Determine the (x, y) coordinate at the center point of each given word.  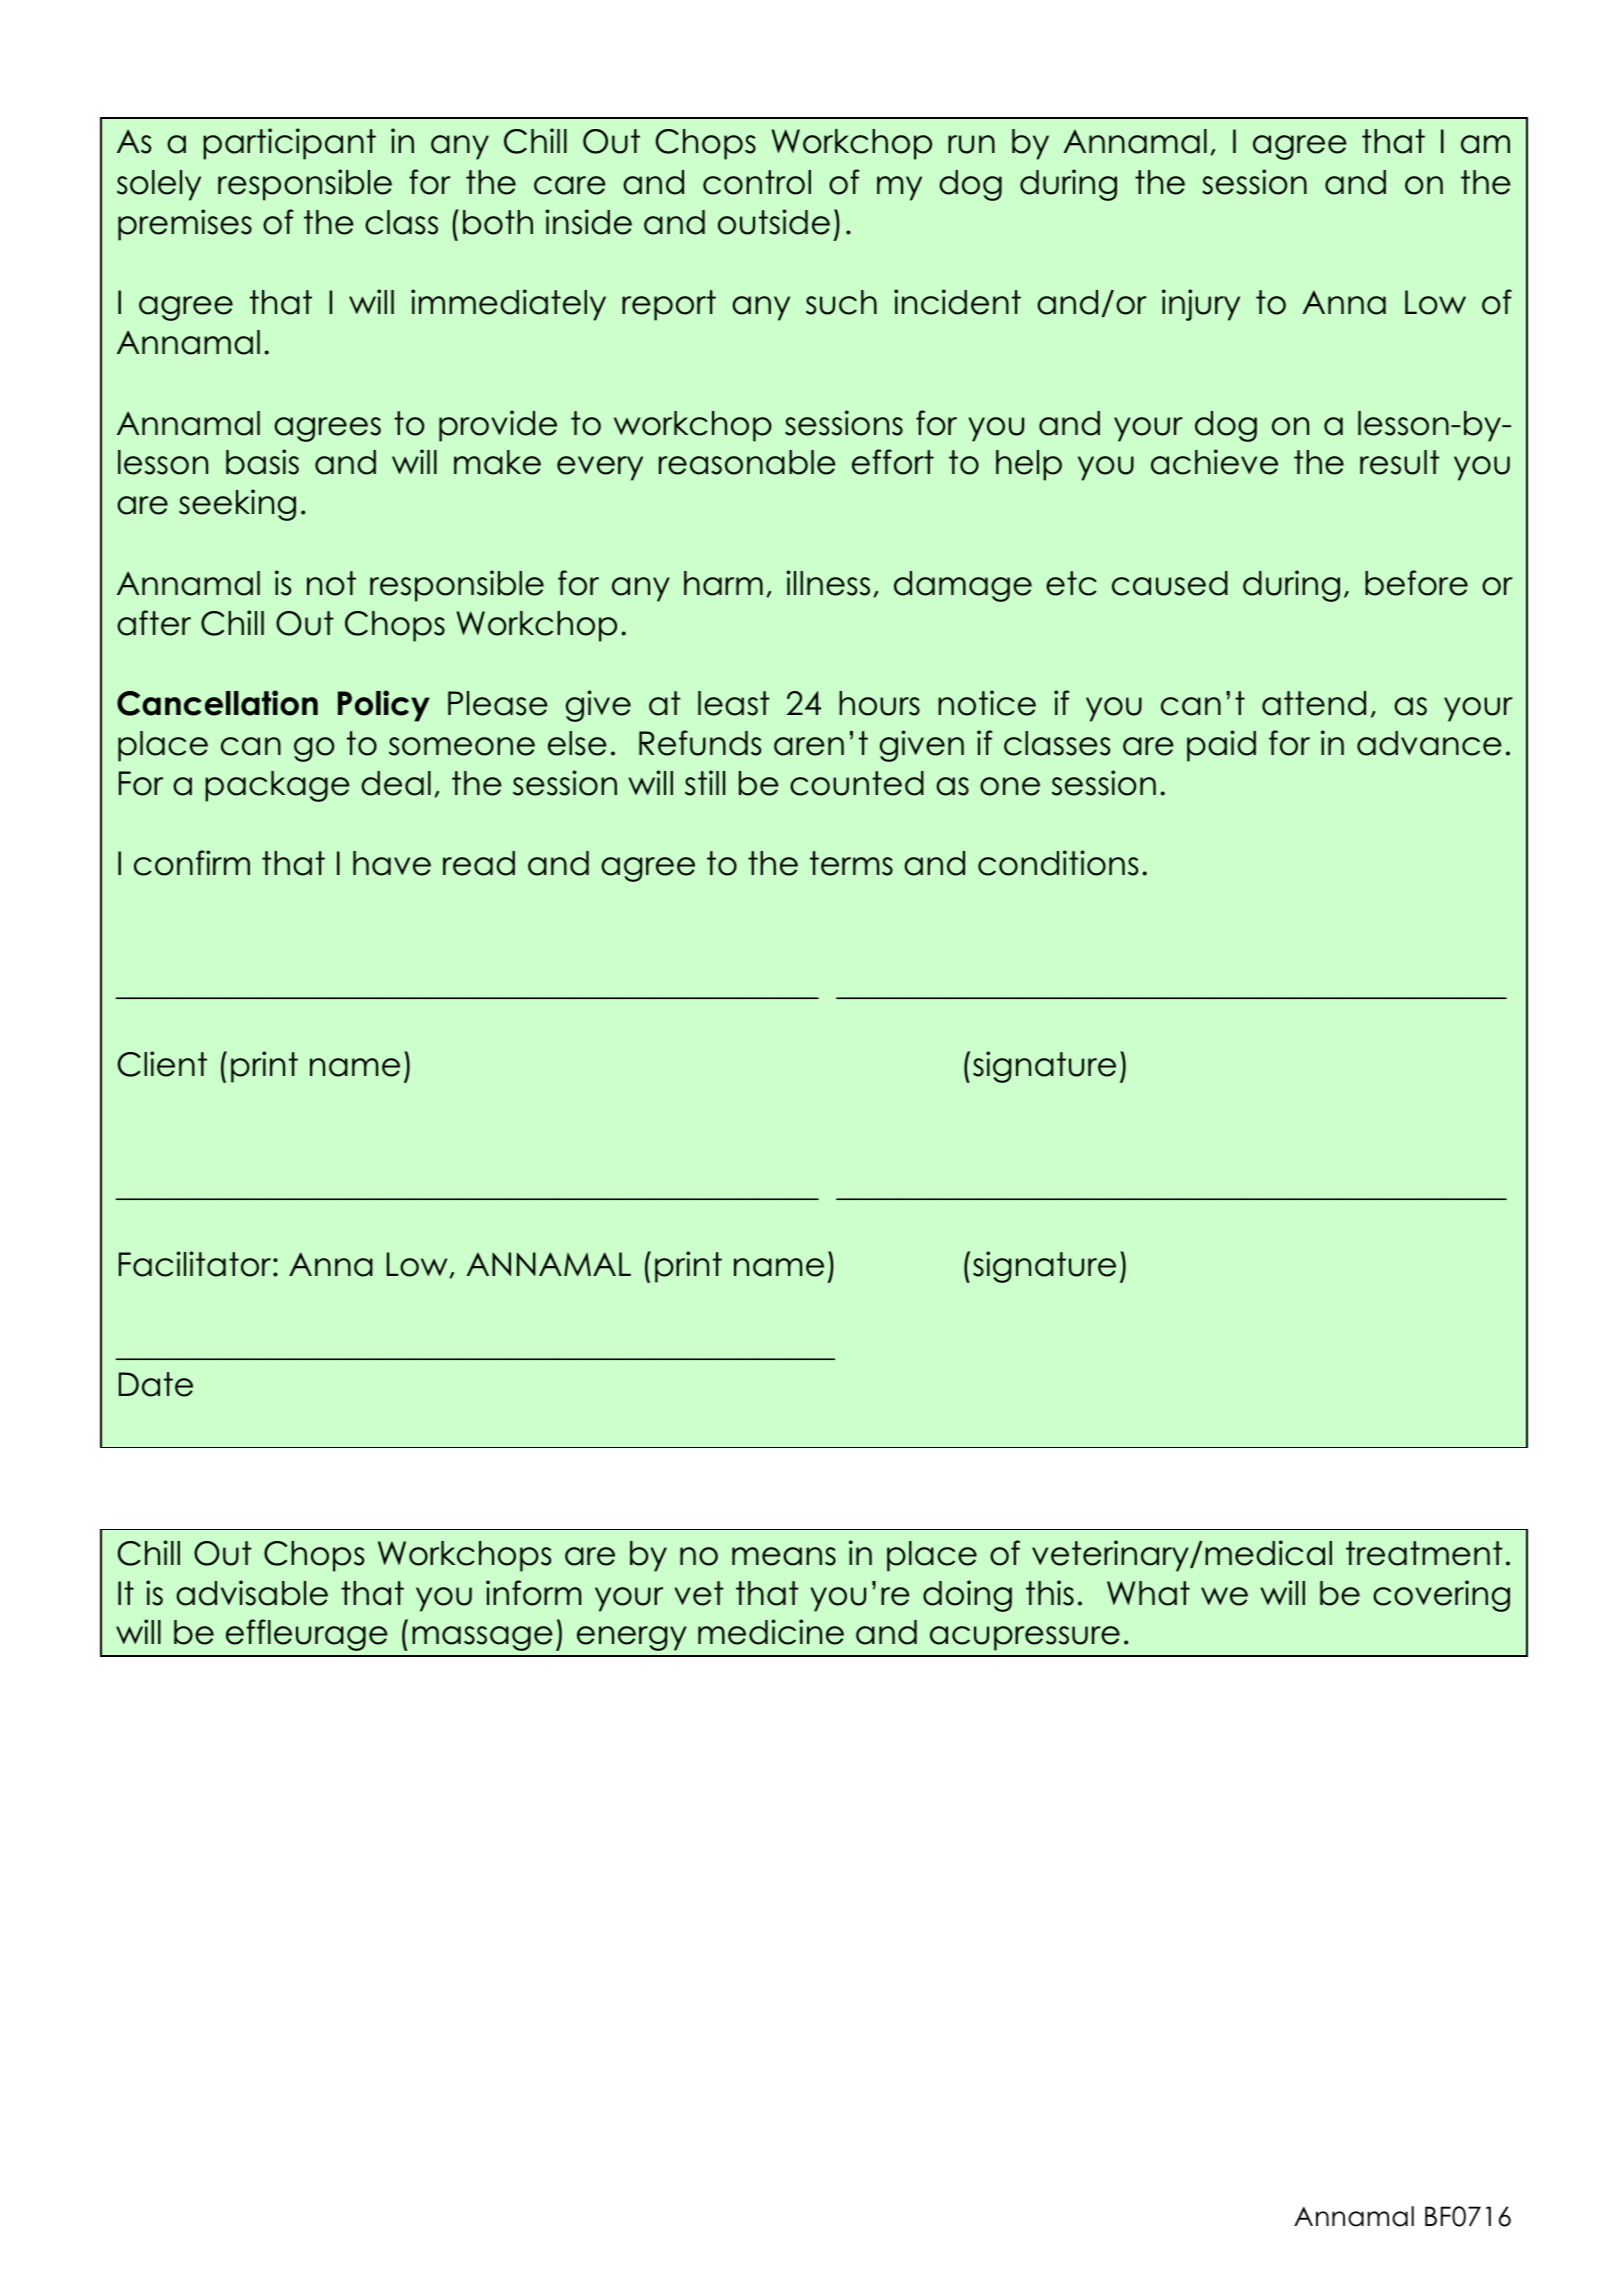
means (784, 1556)
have (392, 863)
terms (851, 863)
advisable (252, 1593)
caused (1170, 583)
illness (828, 583)
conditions (1058, 863)
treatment (1424, 1553)
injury (1201, 305)
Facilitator (196, 1264)
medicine (771, 1632)
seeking (237, 505)
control (757, 182)
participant (289, 144)
